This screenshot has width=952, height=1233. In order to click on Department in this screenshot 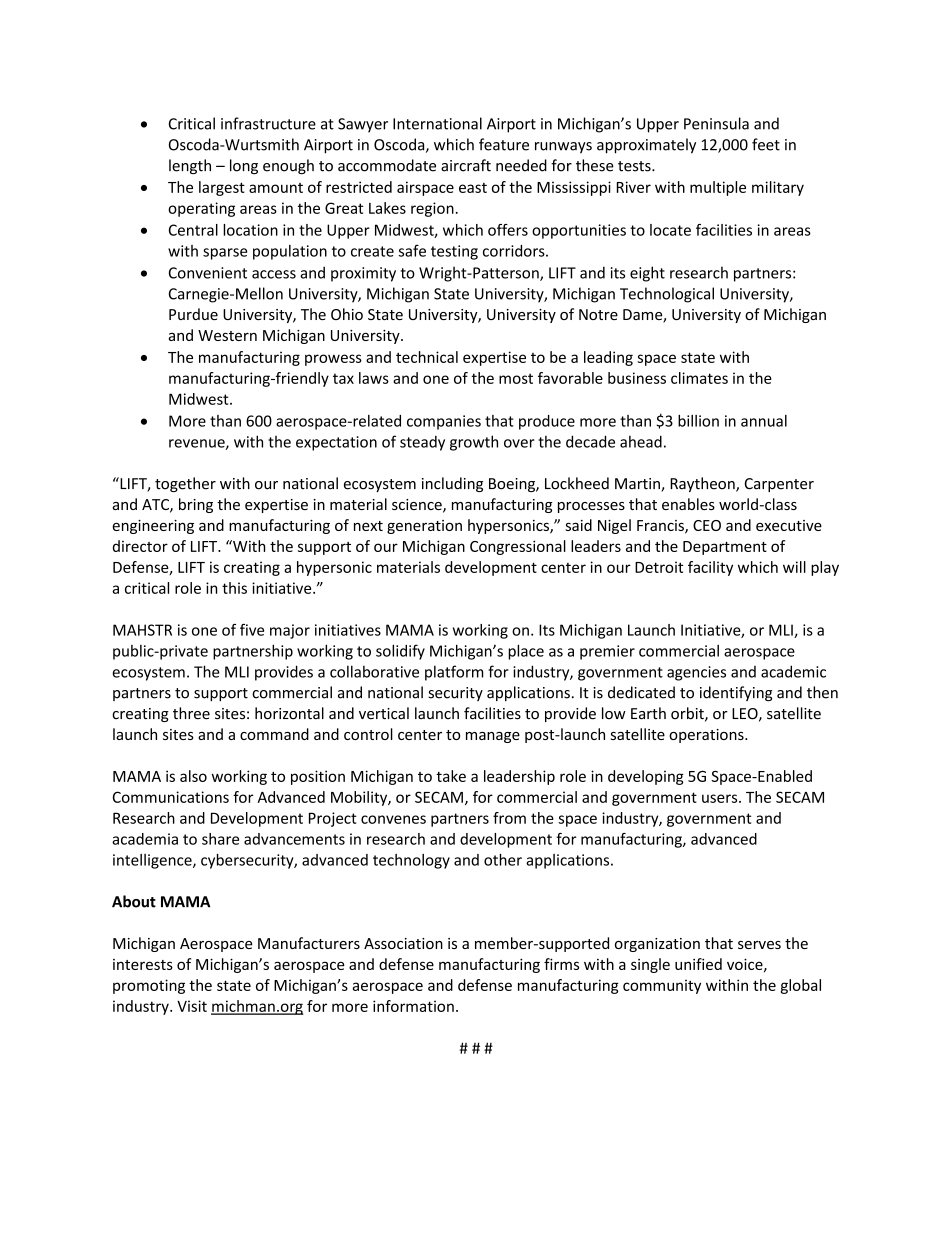, I will do `click(725, 548)`.
